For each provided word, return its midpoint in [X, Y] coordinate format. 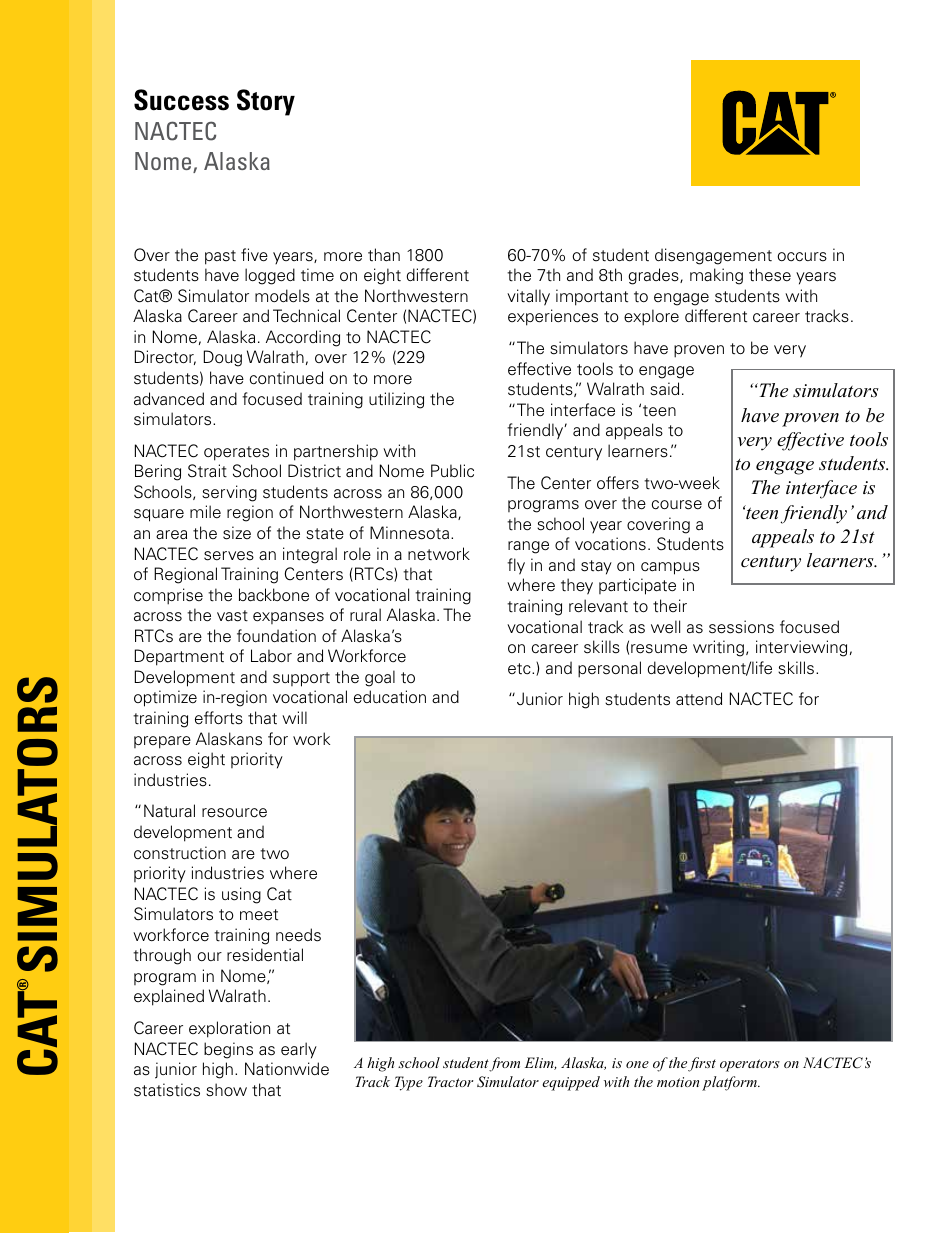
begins [228, 1050]
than [384, 255]
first [702, 1064]
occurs [802, 257]
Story [266, 102]
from [504, 1064]
